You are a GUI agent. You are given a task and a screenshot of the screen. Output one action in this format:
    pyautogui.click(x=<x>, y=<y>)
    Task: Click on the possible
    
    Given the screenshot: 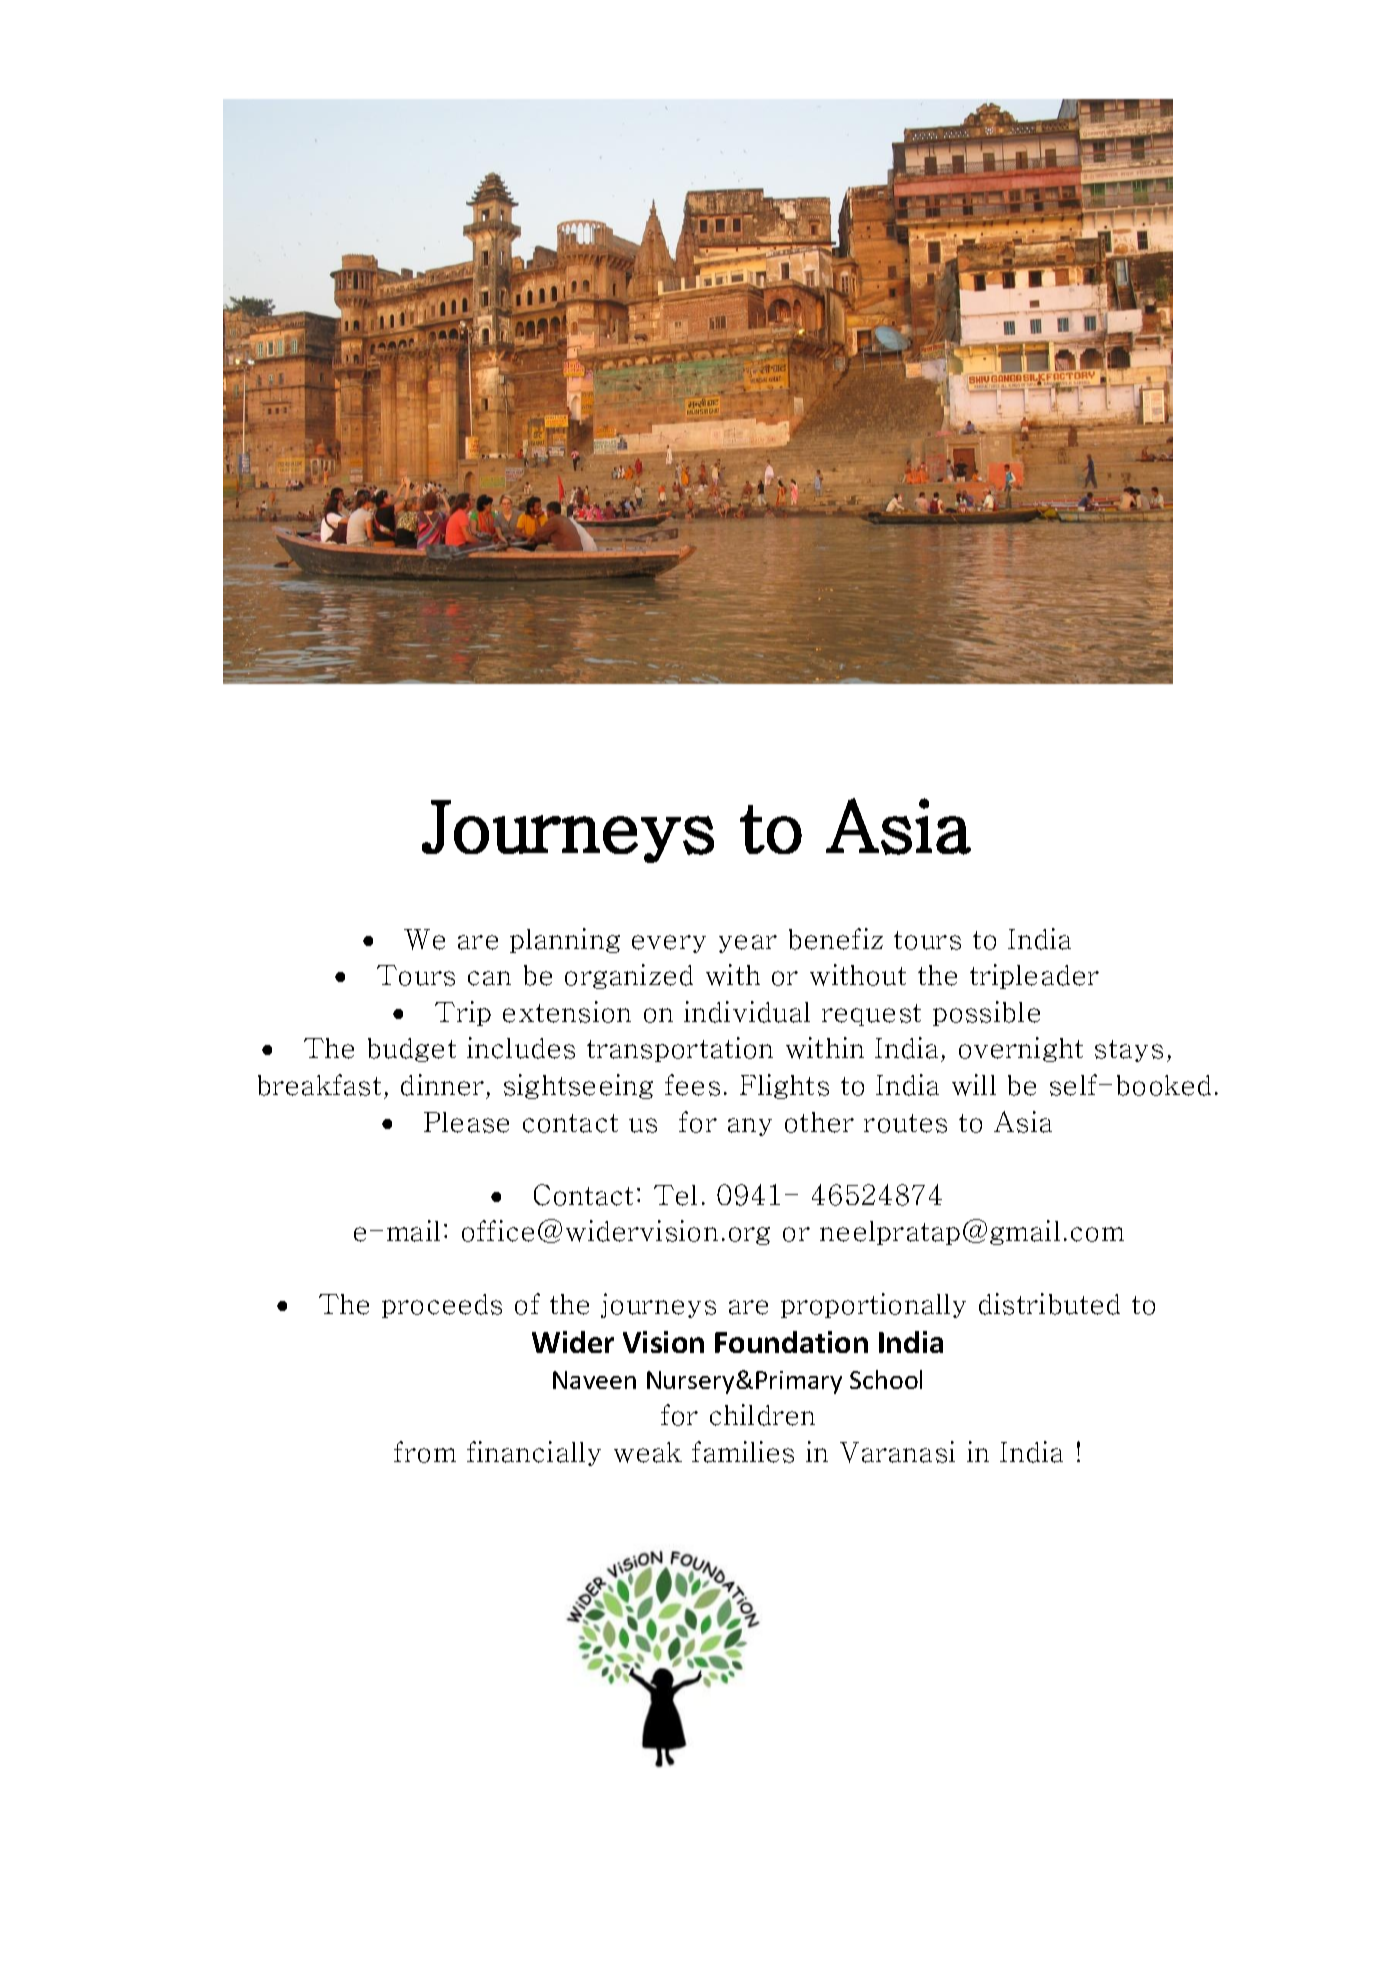 What is the action you would take?
    pyautogui.click(x=986, y=1013)
